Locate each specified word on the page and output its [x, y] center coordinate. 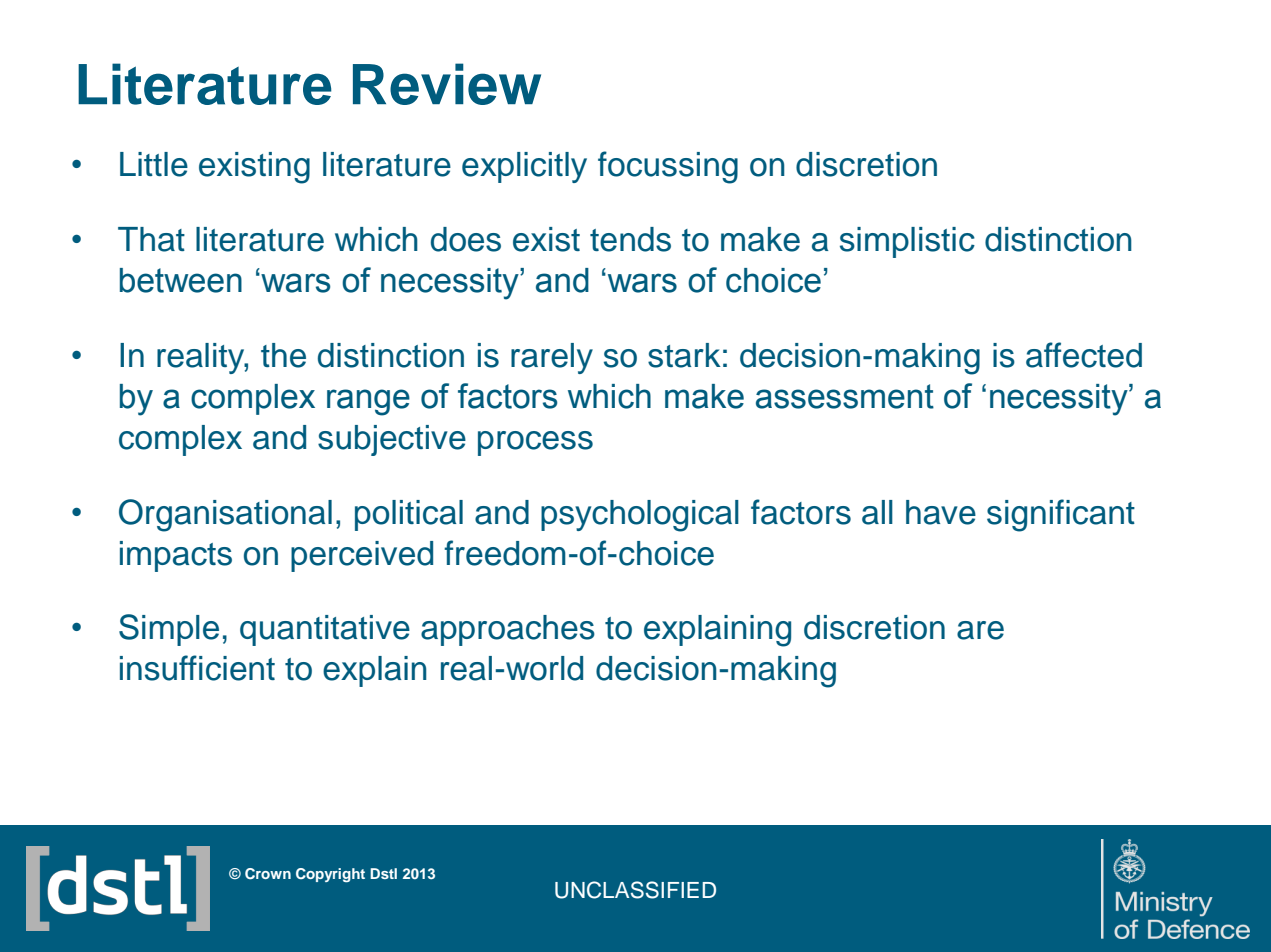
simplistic [907, 242]
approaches [508, 630]
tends [630, 239]
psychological [640, 516]
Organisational [225, 515]
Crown [268, 874]
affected [1084, 355]
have [941, 512]
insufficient [197, 668]
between [181, 280]
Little [154, 164]
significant [1061, 515]
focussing [668, 167]
